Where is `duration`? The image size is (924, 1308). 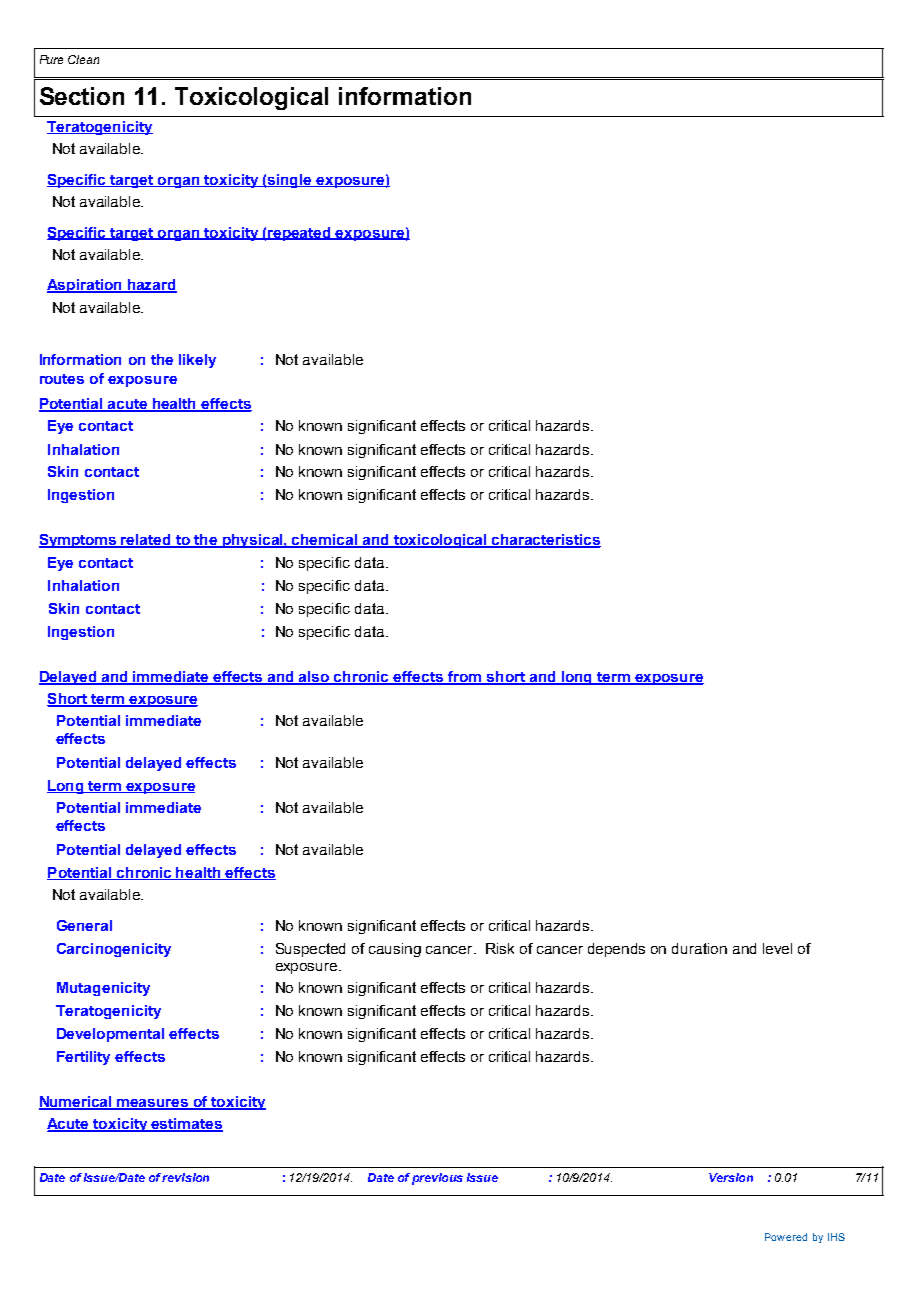
duration is located at coordinates (699, 948).
